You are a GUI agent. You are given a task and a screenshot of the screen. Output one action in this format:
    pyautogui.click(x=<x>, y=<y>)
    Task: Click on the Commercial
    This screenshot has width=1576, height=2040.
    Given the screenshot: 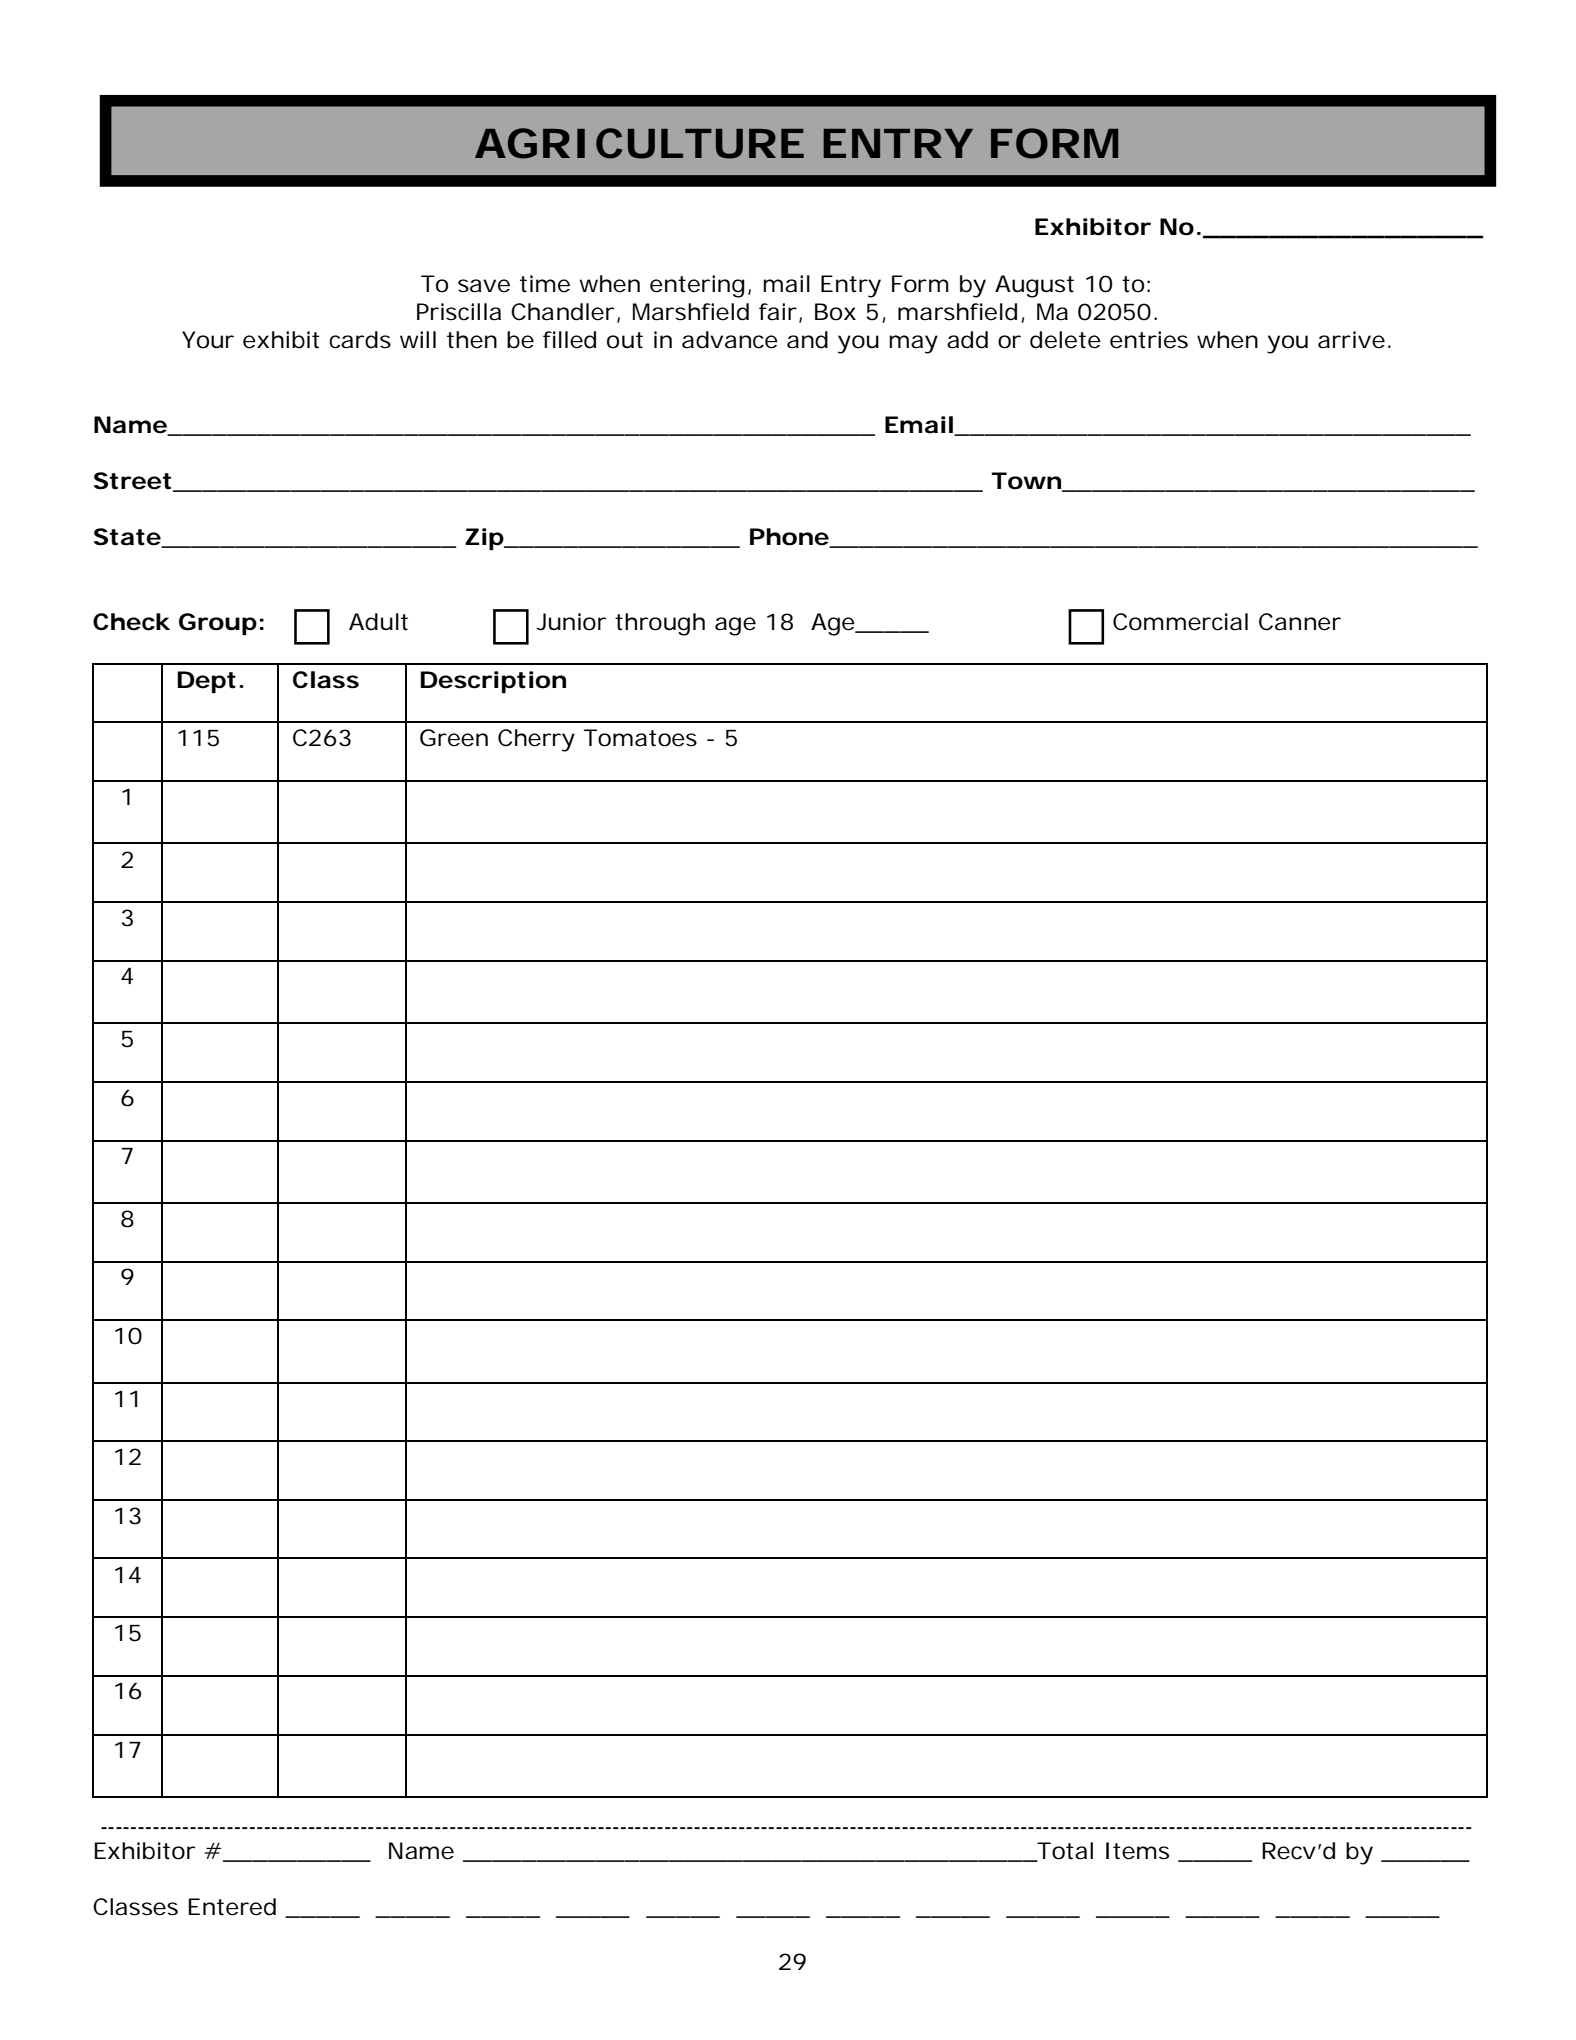 What is the action you would take?
    pyautogui.click(x=1180, y=622)
